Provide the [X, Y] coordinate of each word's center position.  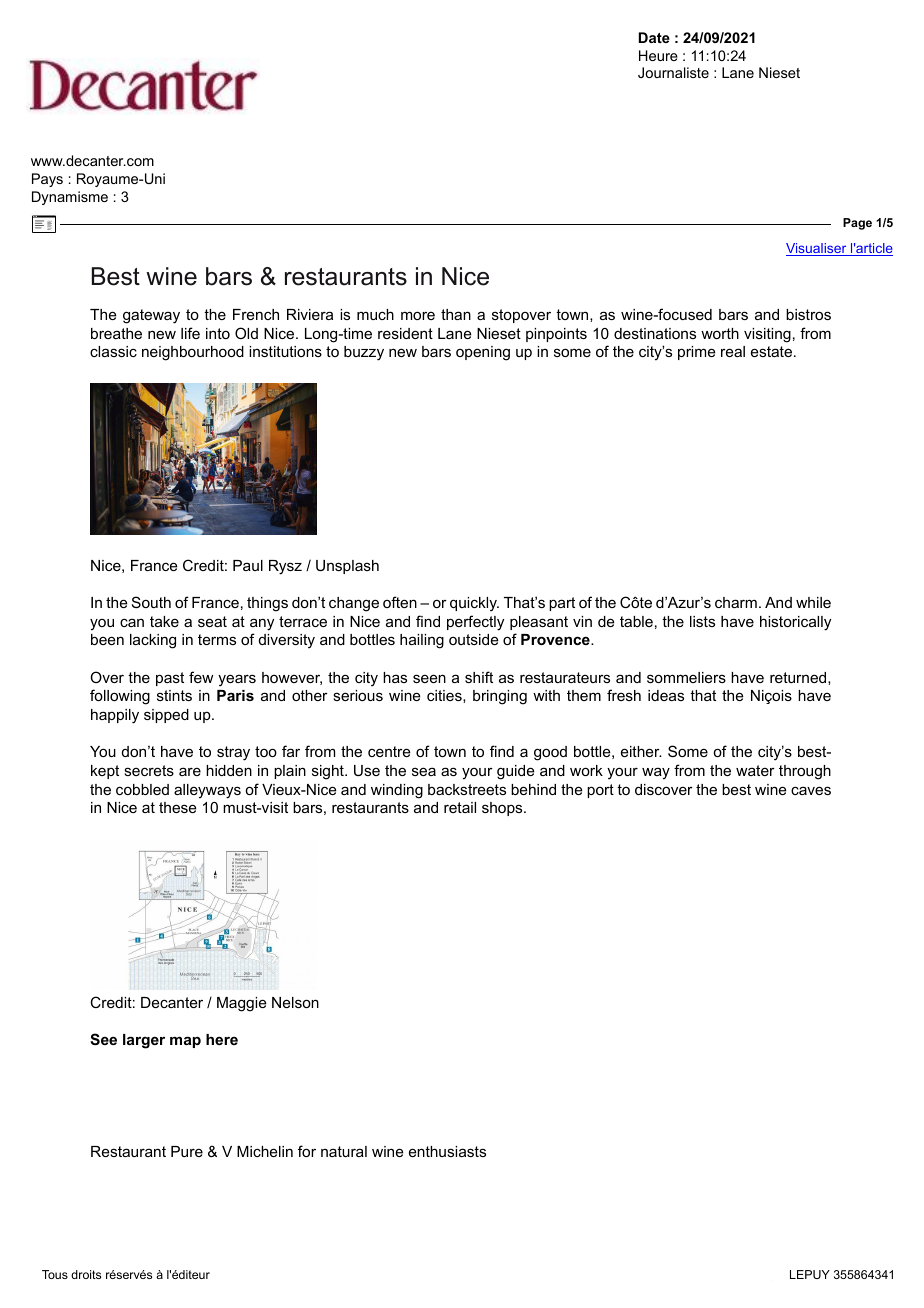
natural [344, 1151]
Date [654, 37]
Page [857, 224]
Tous [55, 1274]
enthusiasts [447, 1151]
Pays [47, 180]
